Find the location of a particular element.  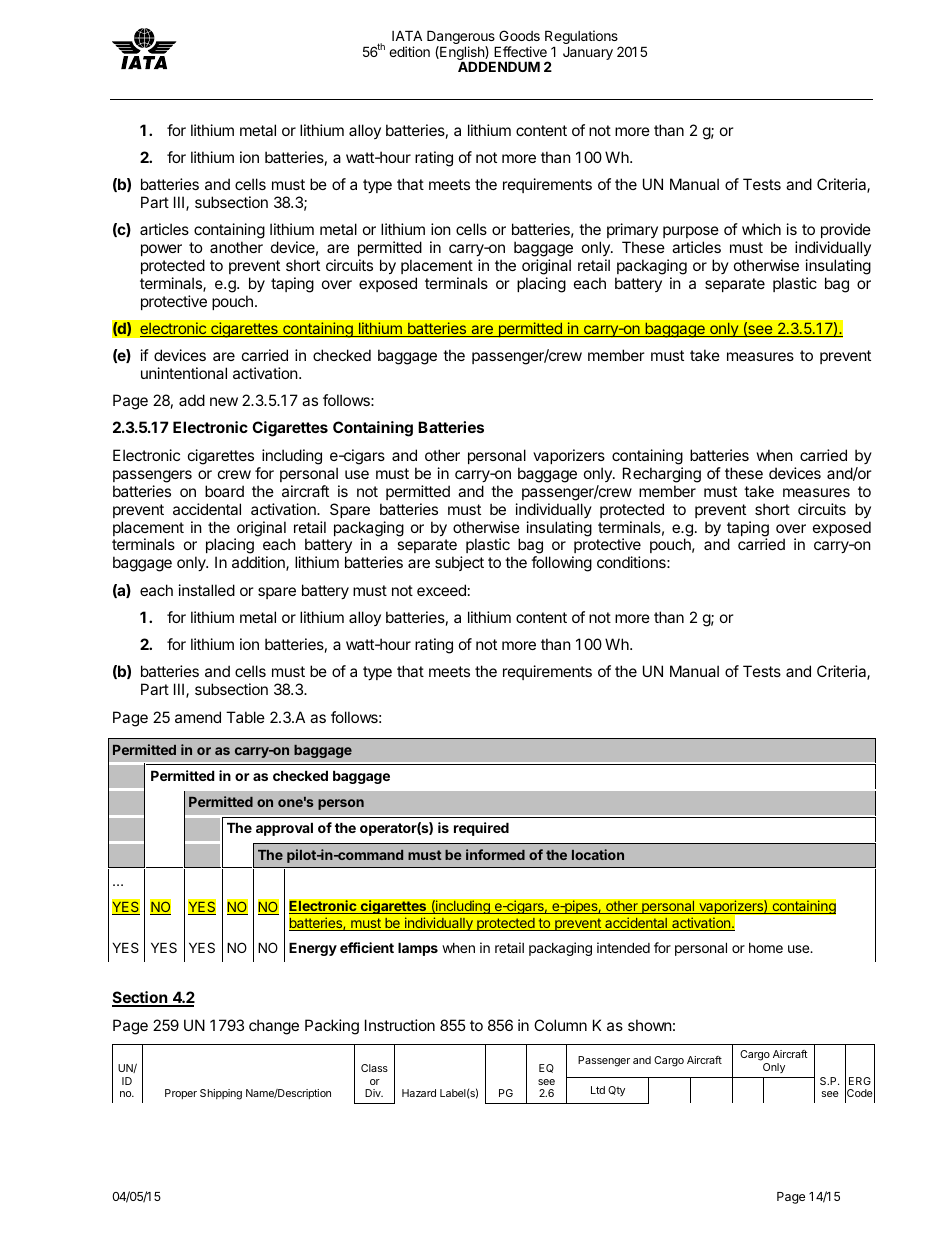

shown is located at coordinates (650, 1025).
